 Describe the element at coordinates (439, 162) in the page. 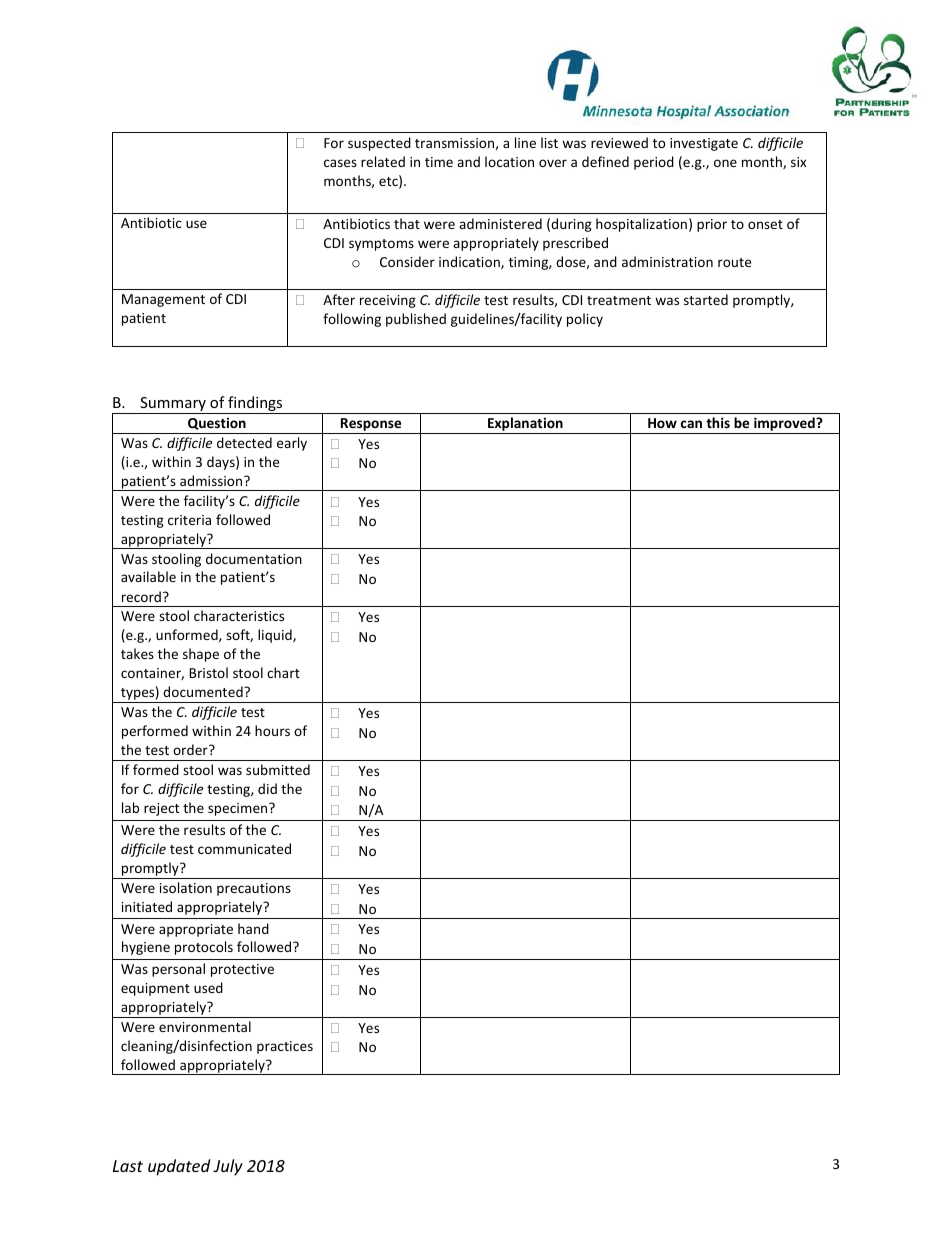

I see `time` at that location.
